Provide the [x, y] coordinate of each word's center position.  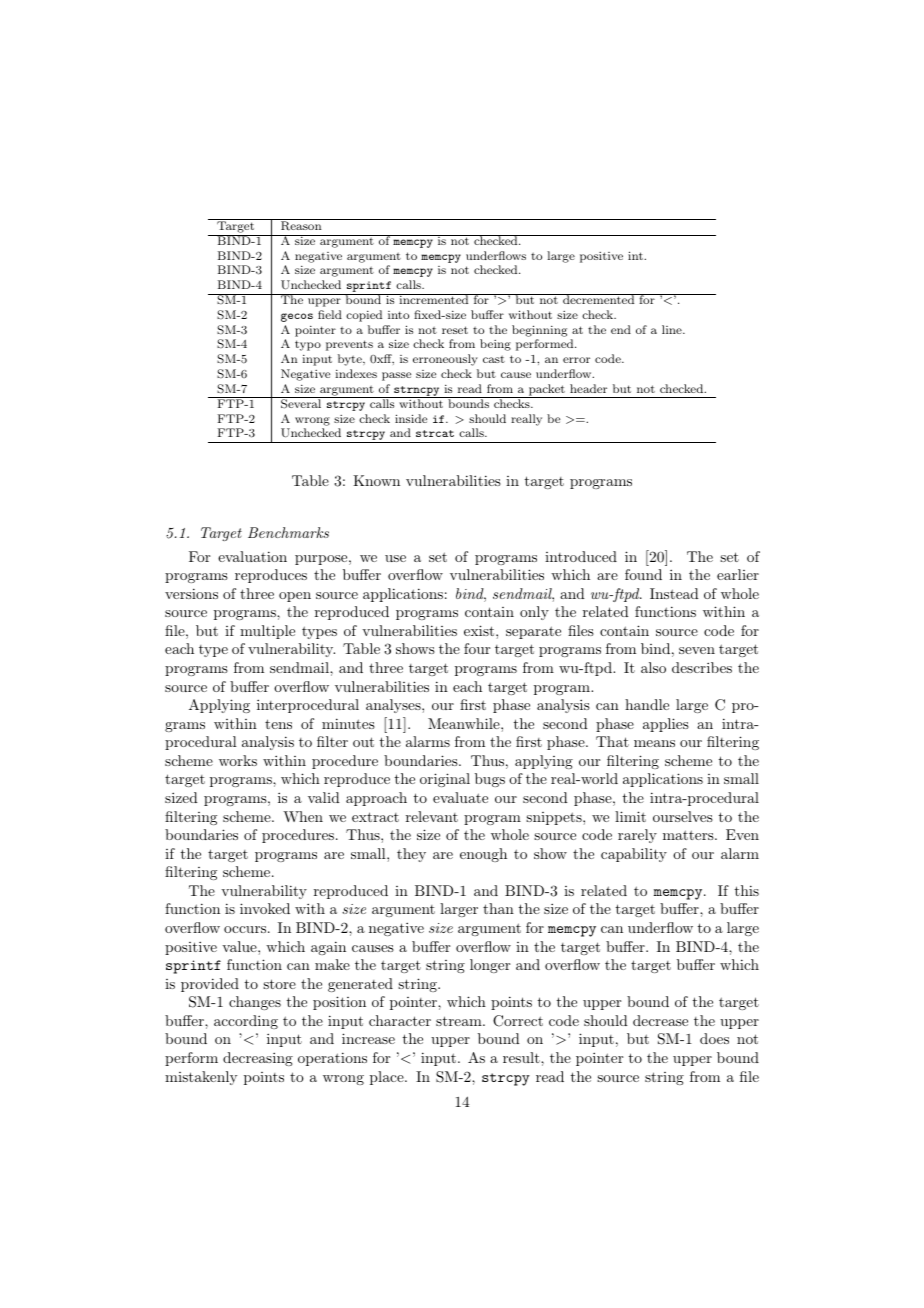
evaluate [460, 797]
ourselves [683, 816]
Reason [301, 225]
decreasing [258, 1059]
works [238, 760]
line [673, 329]
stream [460, 1021]
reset [455, 330]
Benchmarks [288, 532]
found [643, 574]
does [714, 1038]
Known [376, 480]
